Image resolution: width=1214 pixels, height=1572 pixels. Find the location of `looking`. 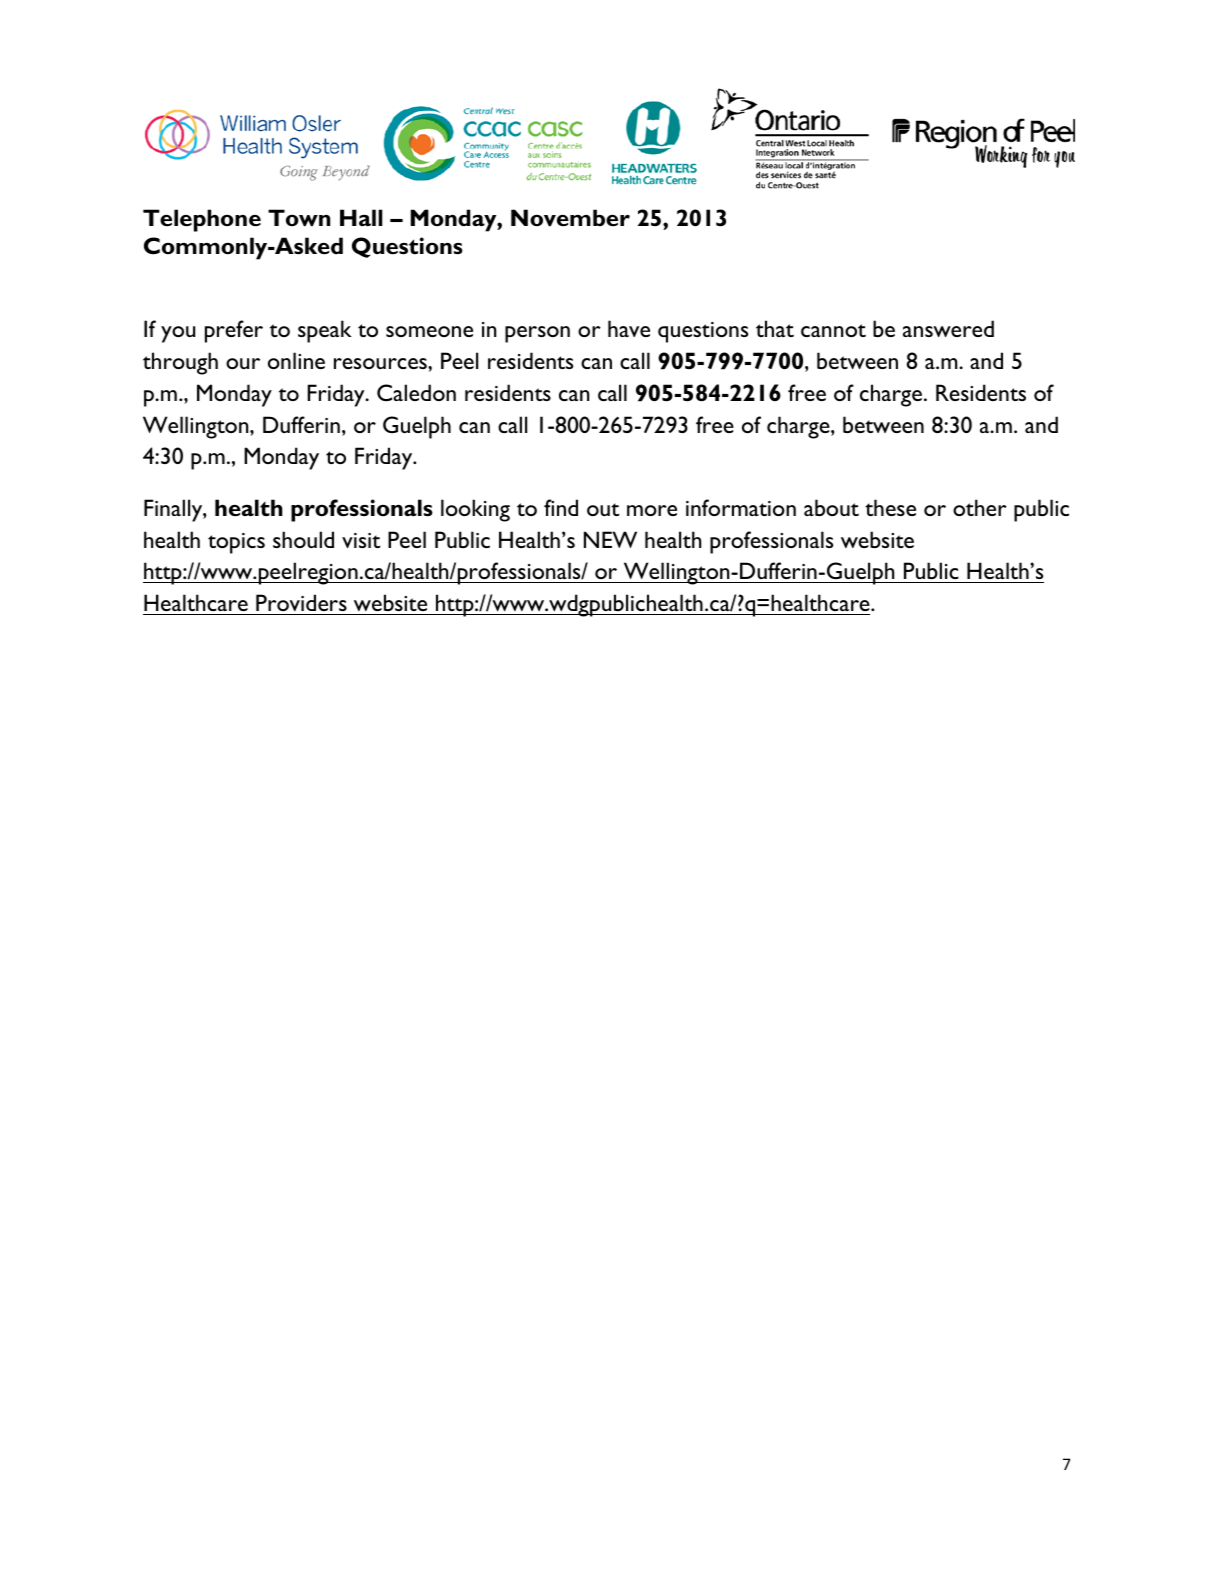

looking is located at coordinates (475, 510).
